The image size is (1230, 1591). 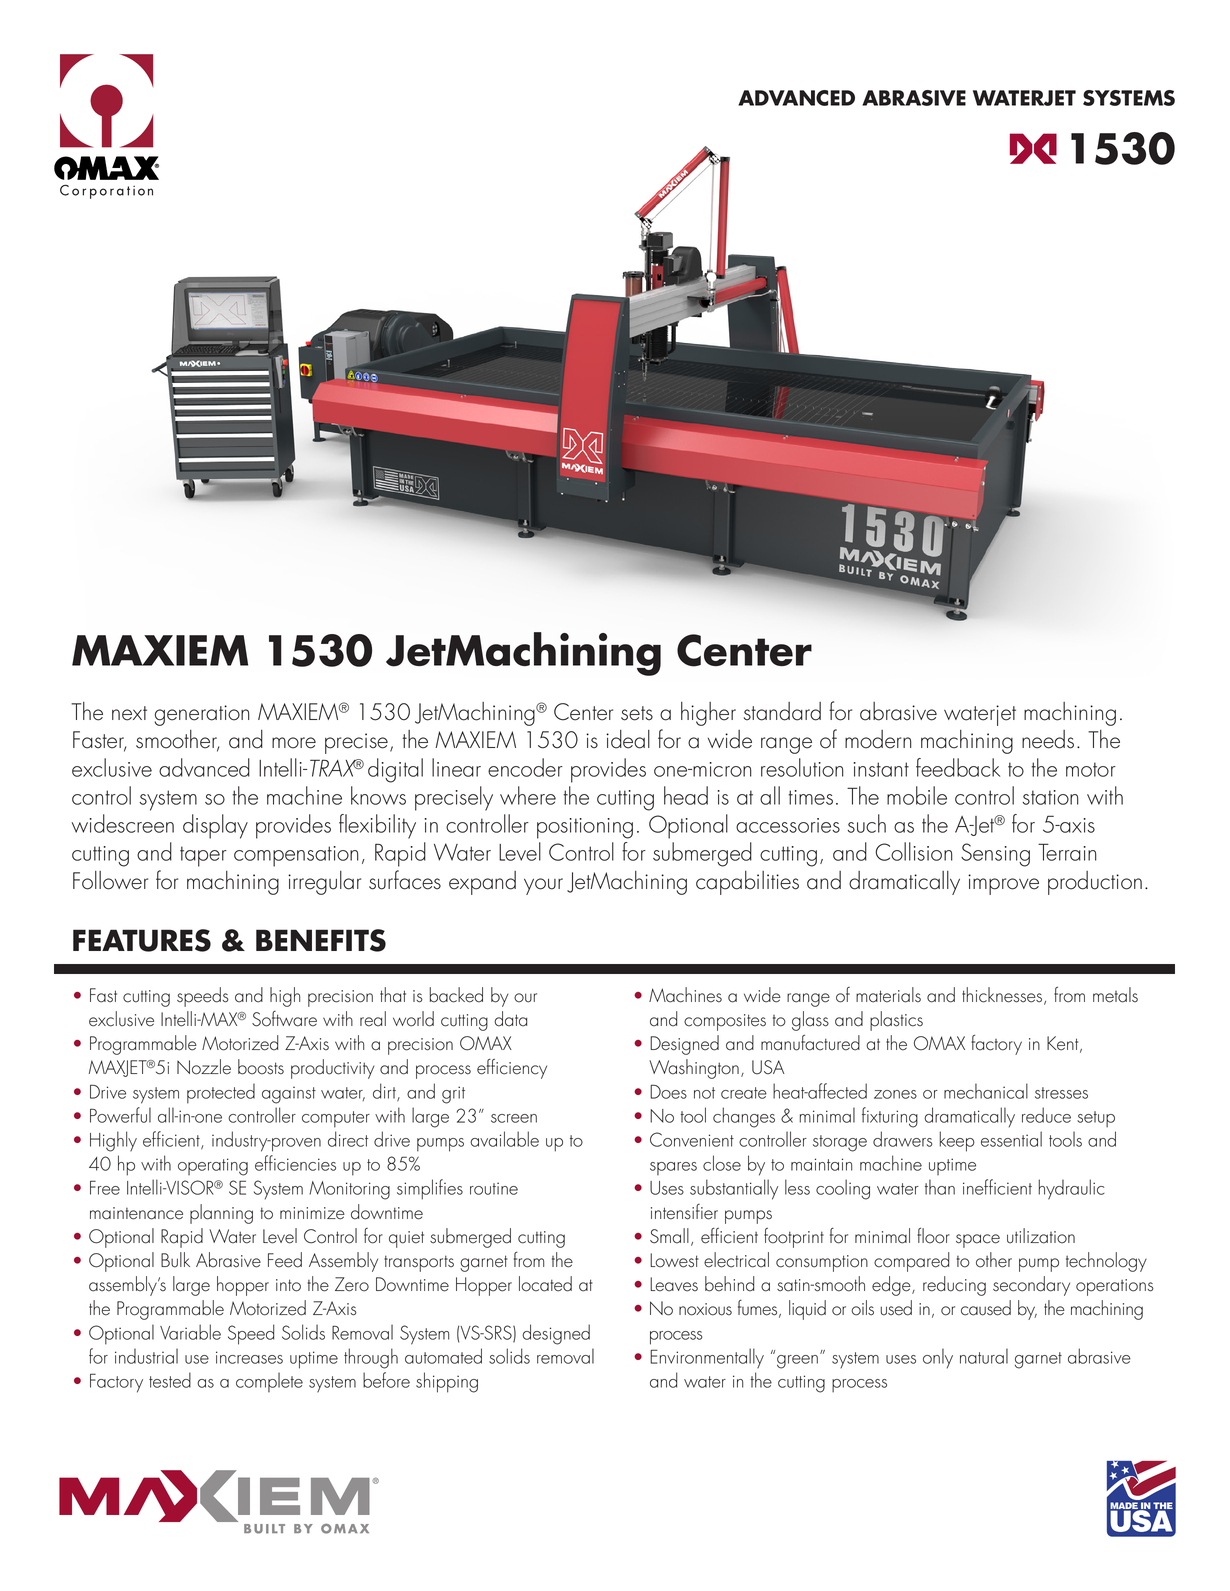 I want to click on irregular, so click(x=324, y=883).
